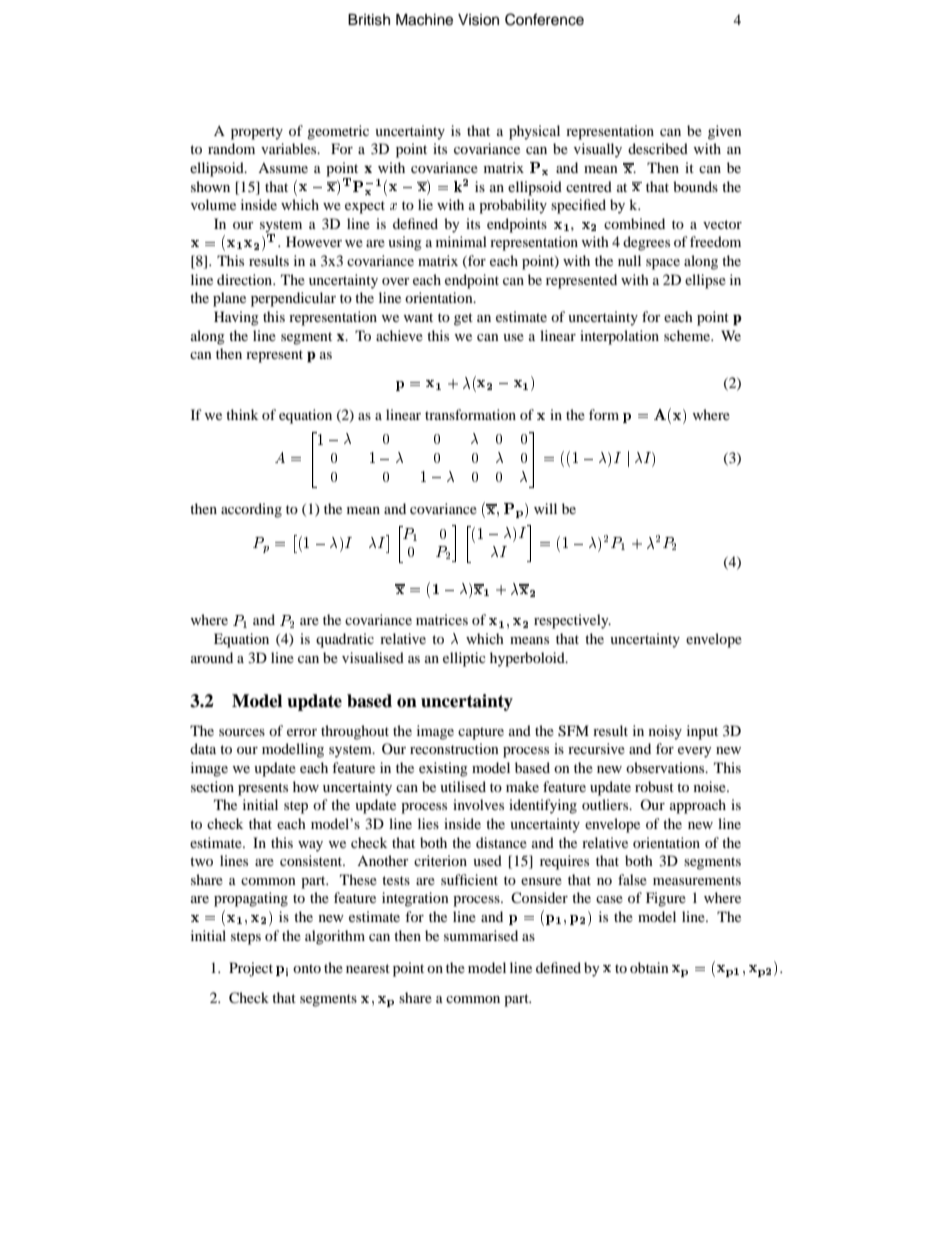 This document has height=1233, width=952. I want to click on around, so click(212, 657).
